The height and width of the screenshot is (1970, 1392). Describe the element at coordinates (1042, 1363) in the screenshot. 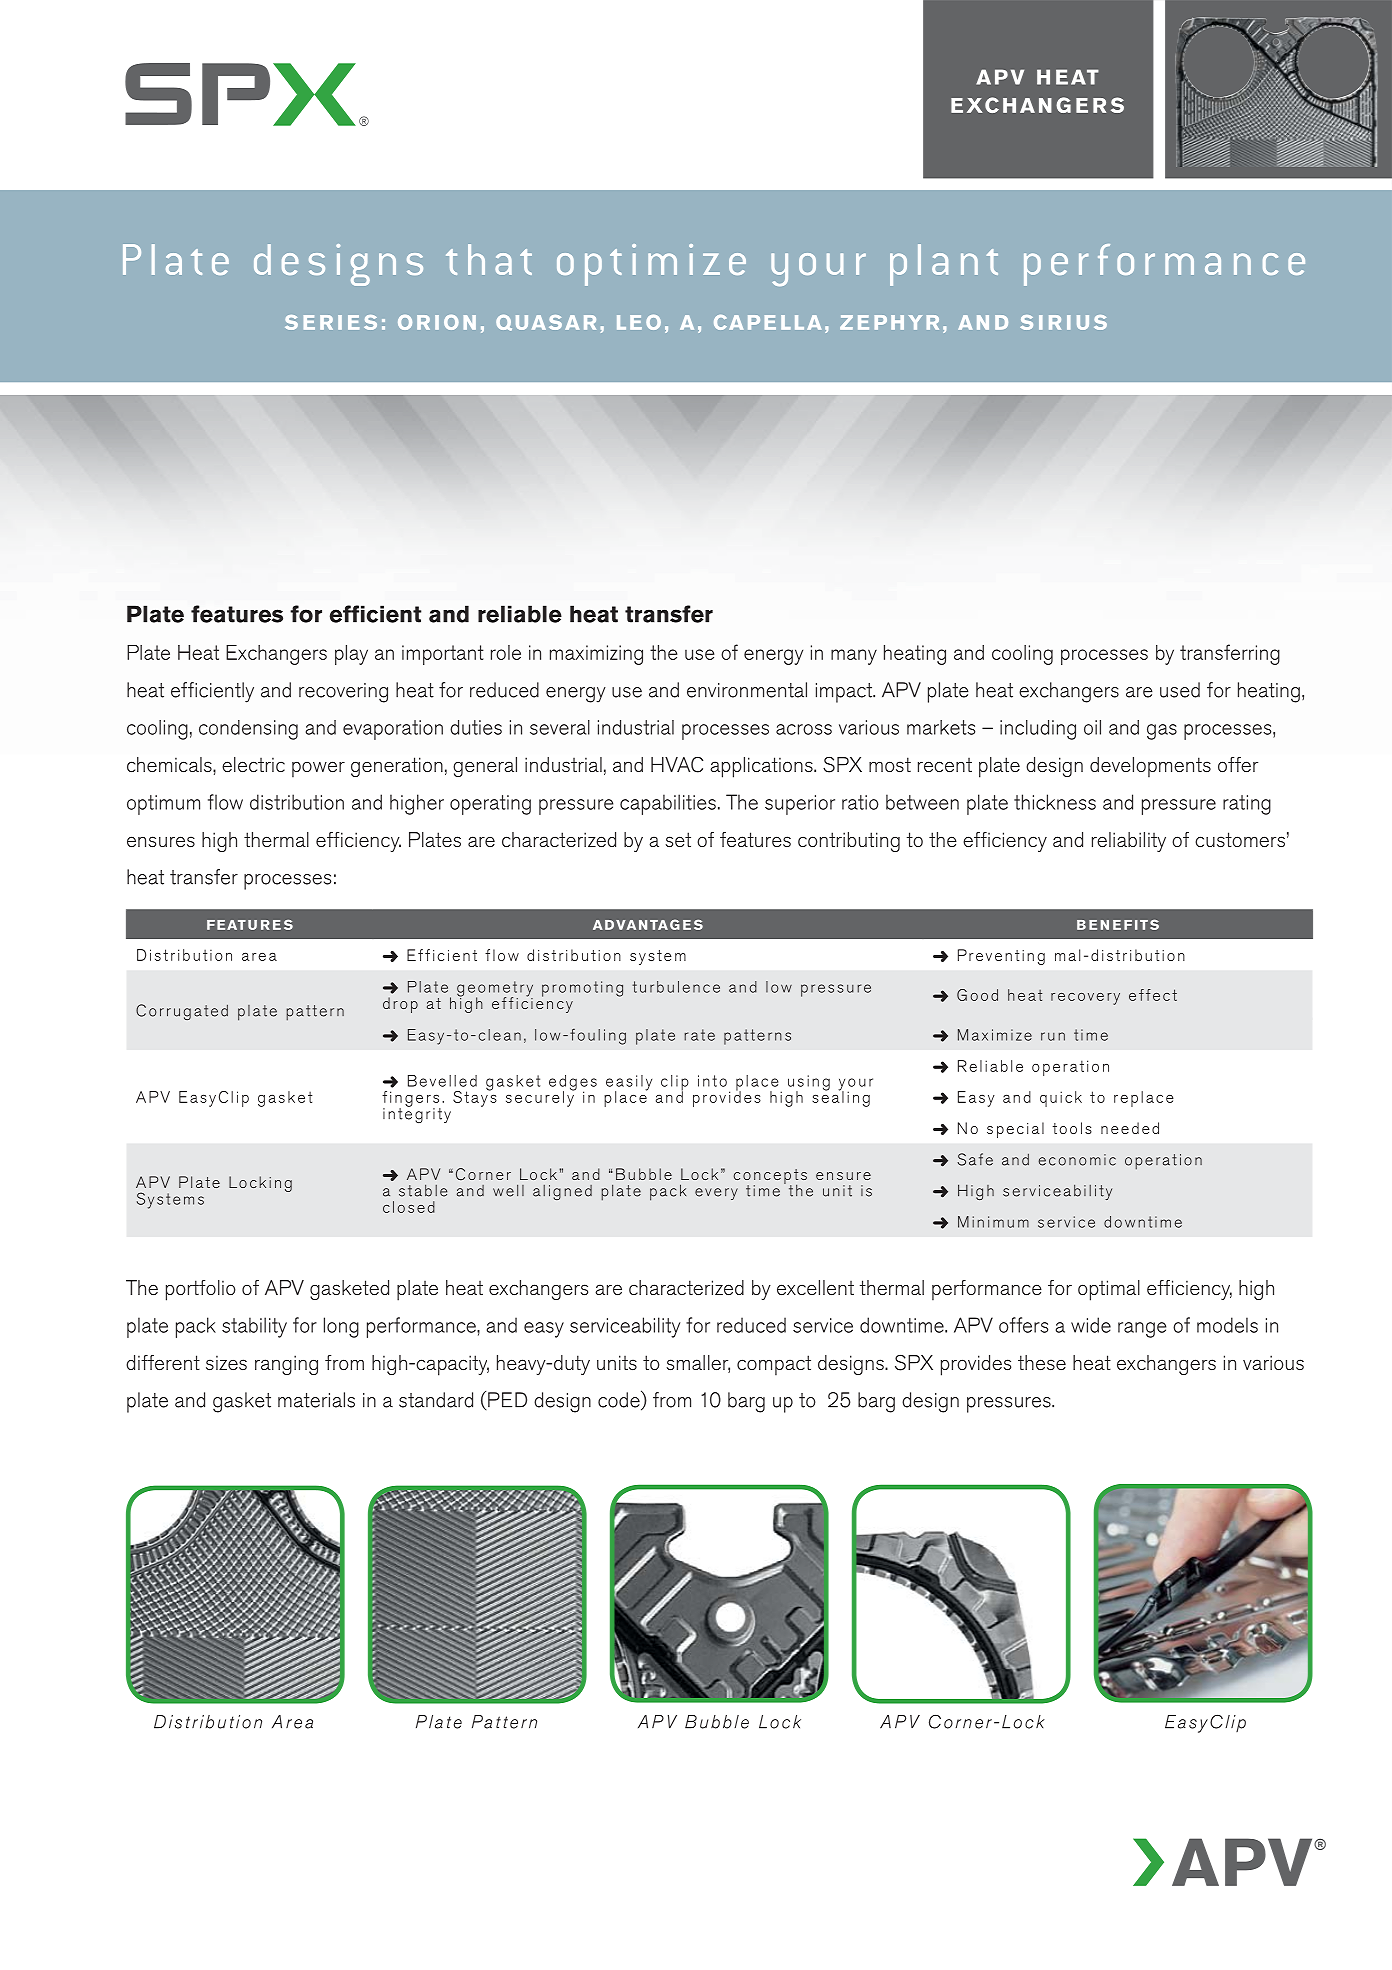

I see `these` at that location.
